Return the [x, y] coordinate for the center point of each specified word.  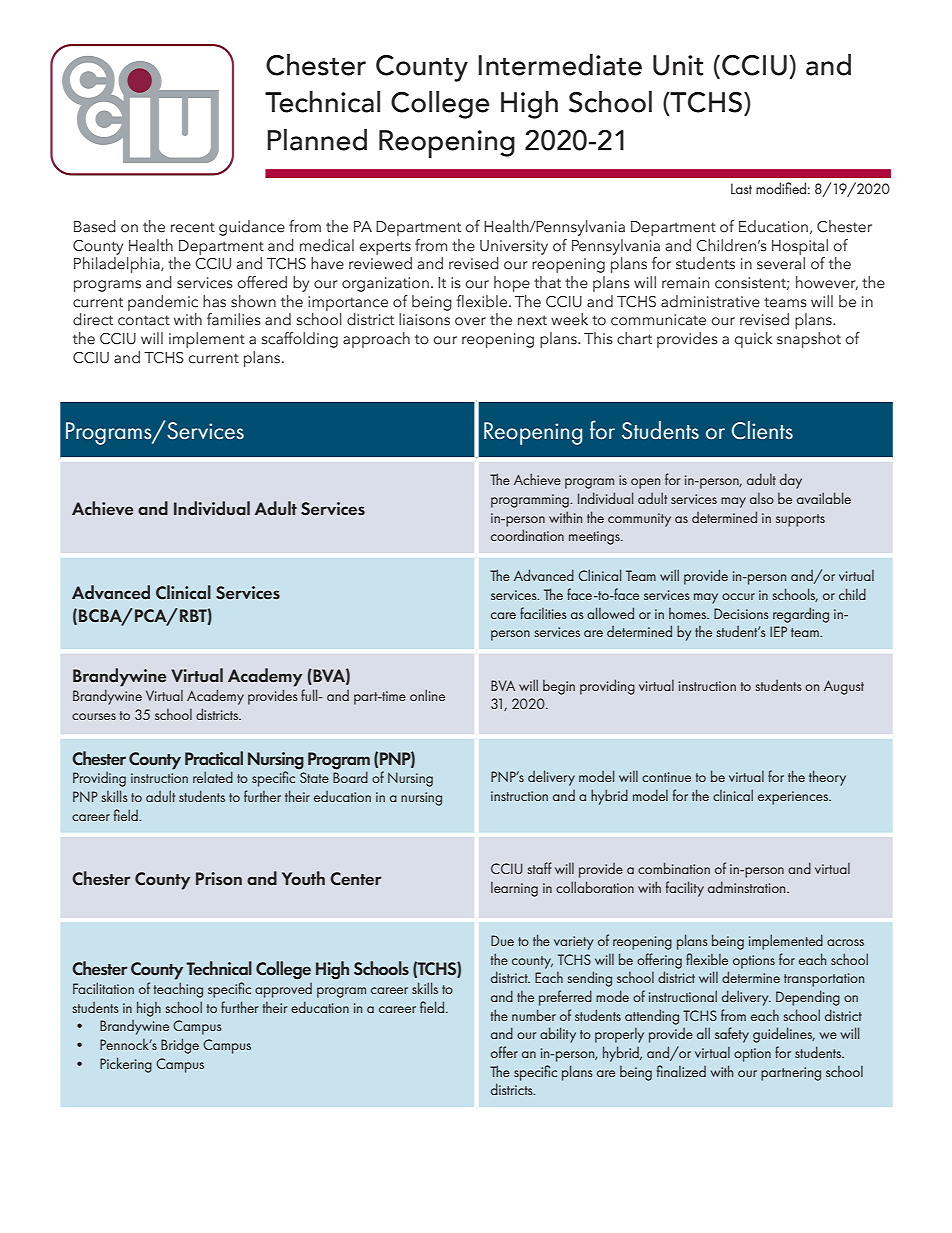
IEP [778, 631]
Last [741, 188]
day [791, 481]
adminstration [748, 887]
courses [94, 716]
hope [512, 284]
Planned [317, 140]
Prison [219, 879]
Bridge [180, 1046]
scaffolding [300, 340]
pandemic [163, 303]
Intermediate [560, 65]
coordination [527, 535]
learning [514, 889]
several [781, 263]
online [427, 695]
